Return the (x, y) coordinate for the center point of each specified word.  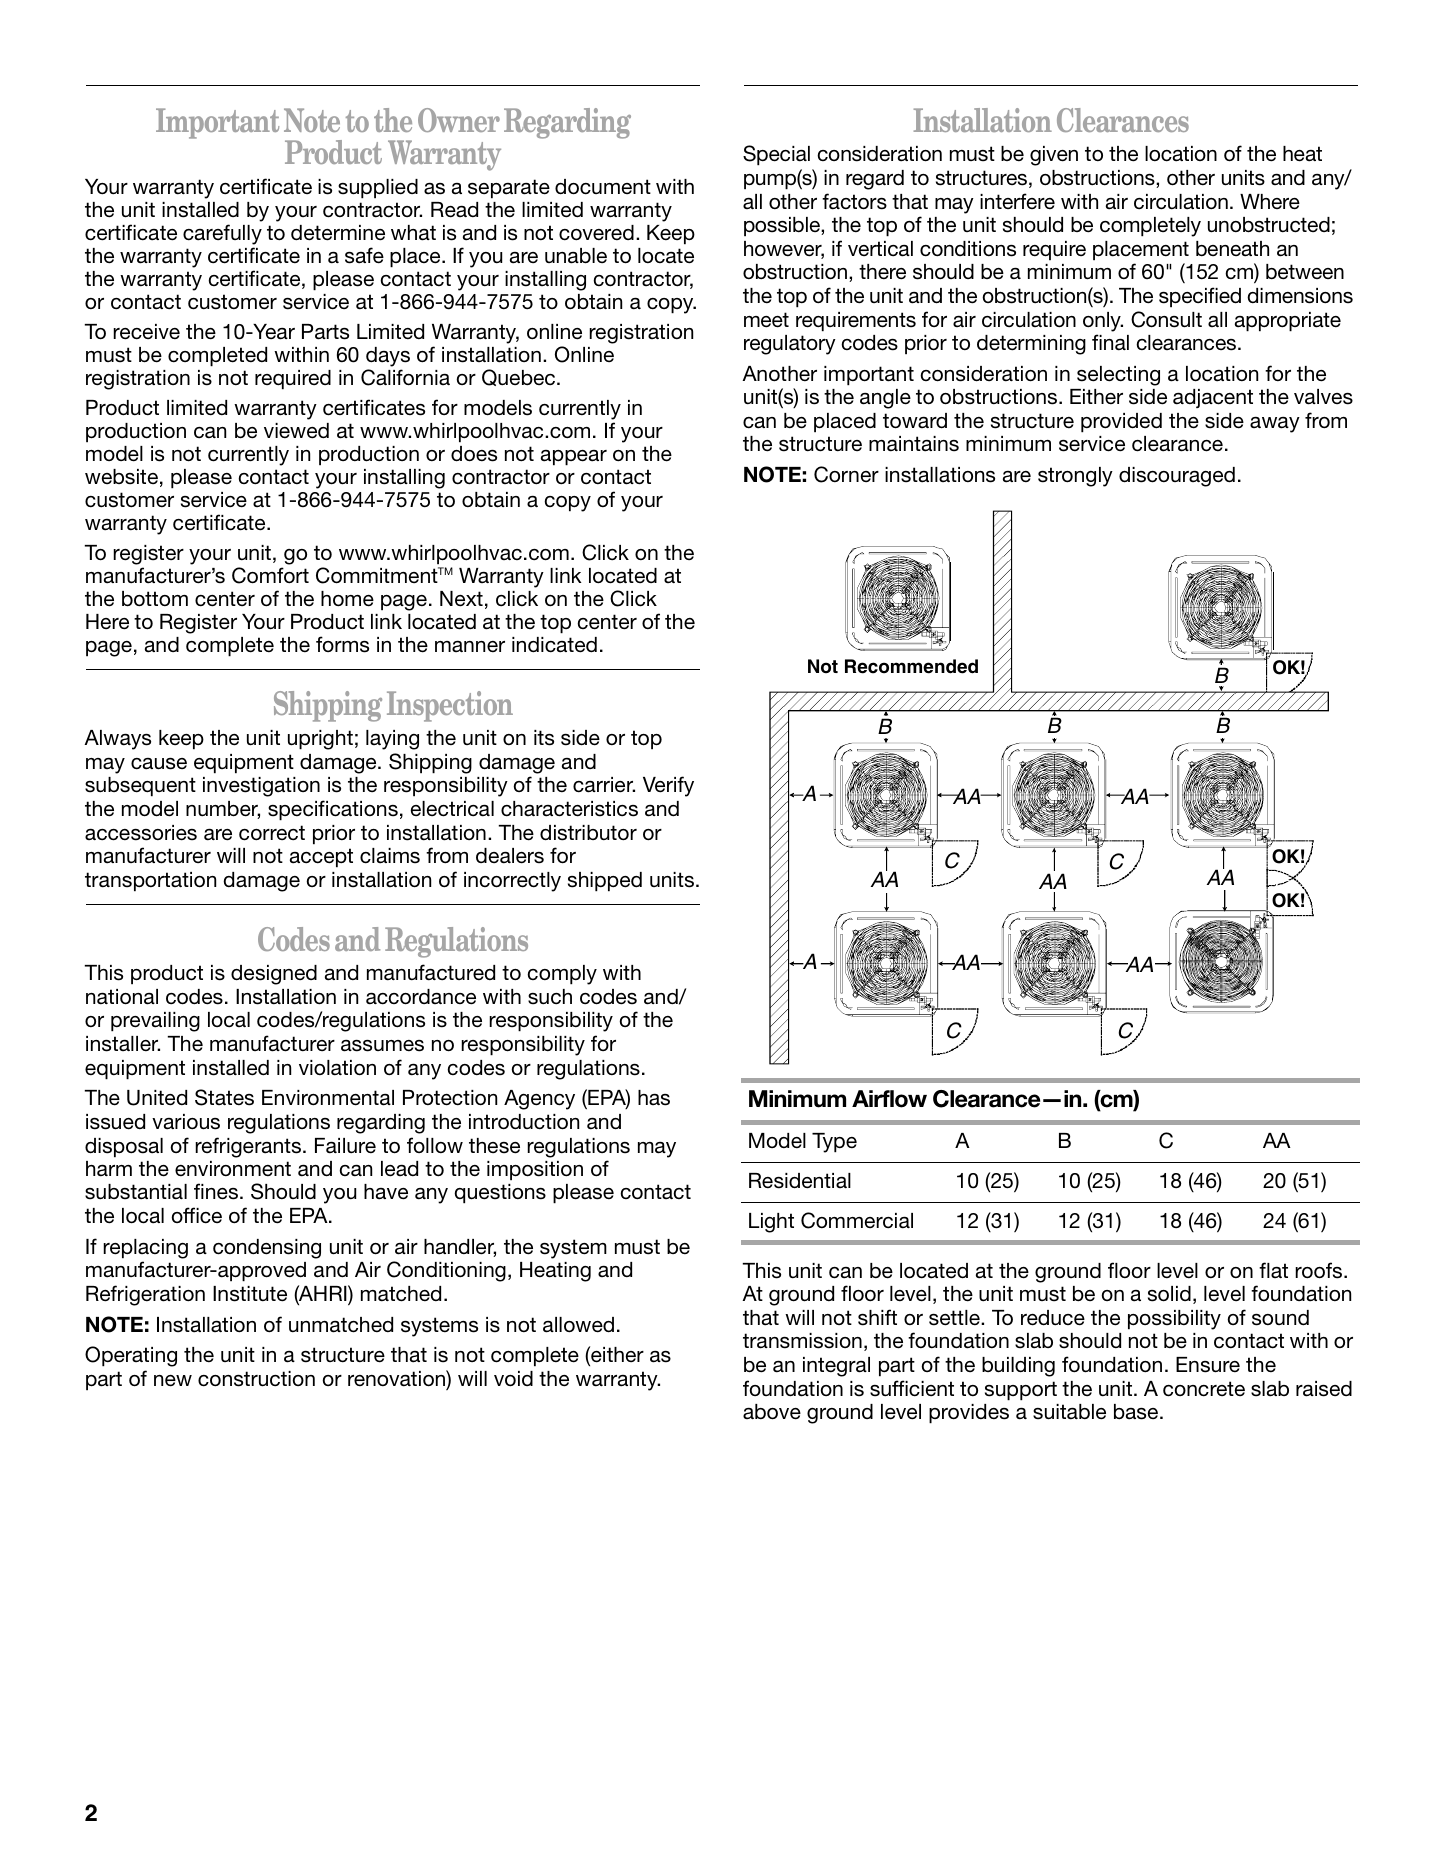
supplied (378, 189)
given (1054, 156)
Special (776, 155)
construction (256, 1379)
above (772, 1412)
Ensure (1208, 1365)
